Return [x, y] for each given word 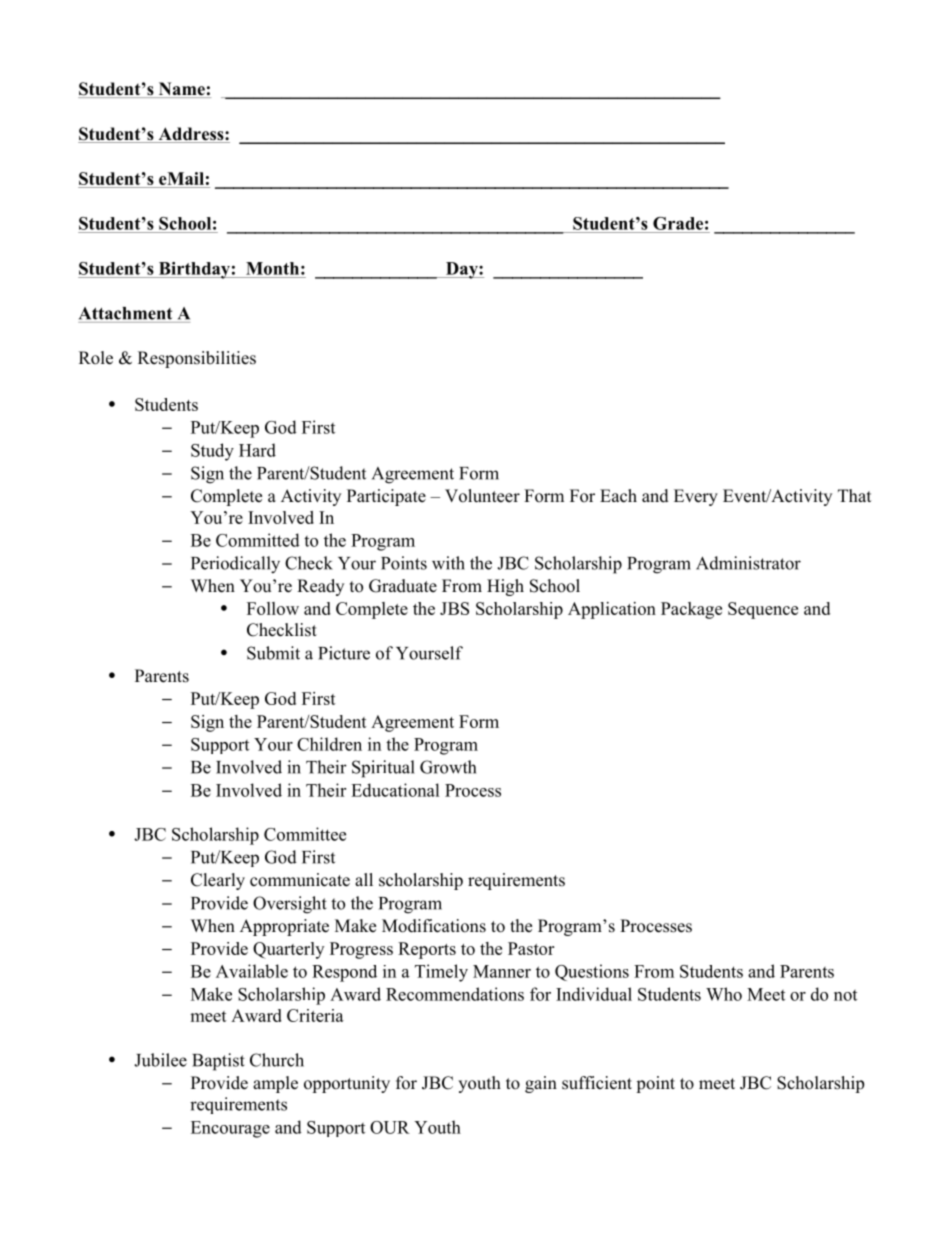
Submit [273, 653]
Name [181, 90]
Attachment [125, 313]
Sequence [763, 610]
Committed [258, 540]
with [448, 563]
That [854, 495]
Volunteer [482, 496]
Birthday [194, 270]
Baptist [218, 1062]
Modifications [434, 926]
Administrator [748, 563]
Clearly [218, 881]
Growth [448, 767]
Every [696, 497]
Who [724, 994]
